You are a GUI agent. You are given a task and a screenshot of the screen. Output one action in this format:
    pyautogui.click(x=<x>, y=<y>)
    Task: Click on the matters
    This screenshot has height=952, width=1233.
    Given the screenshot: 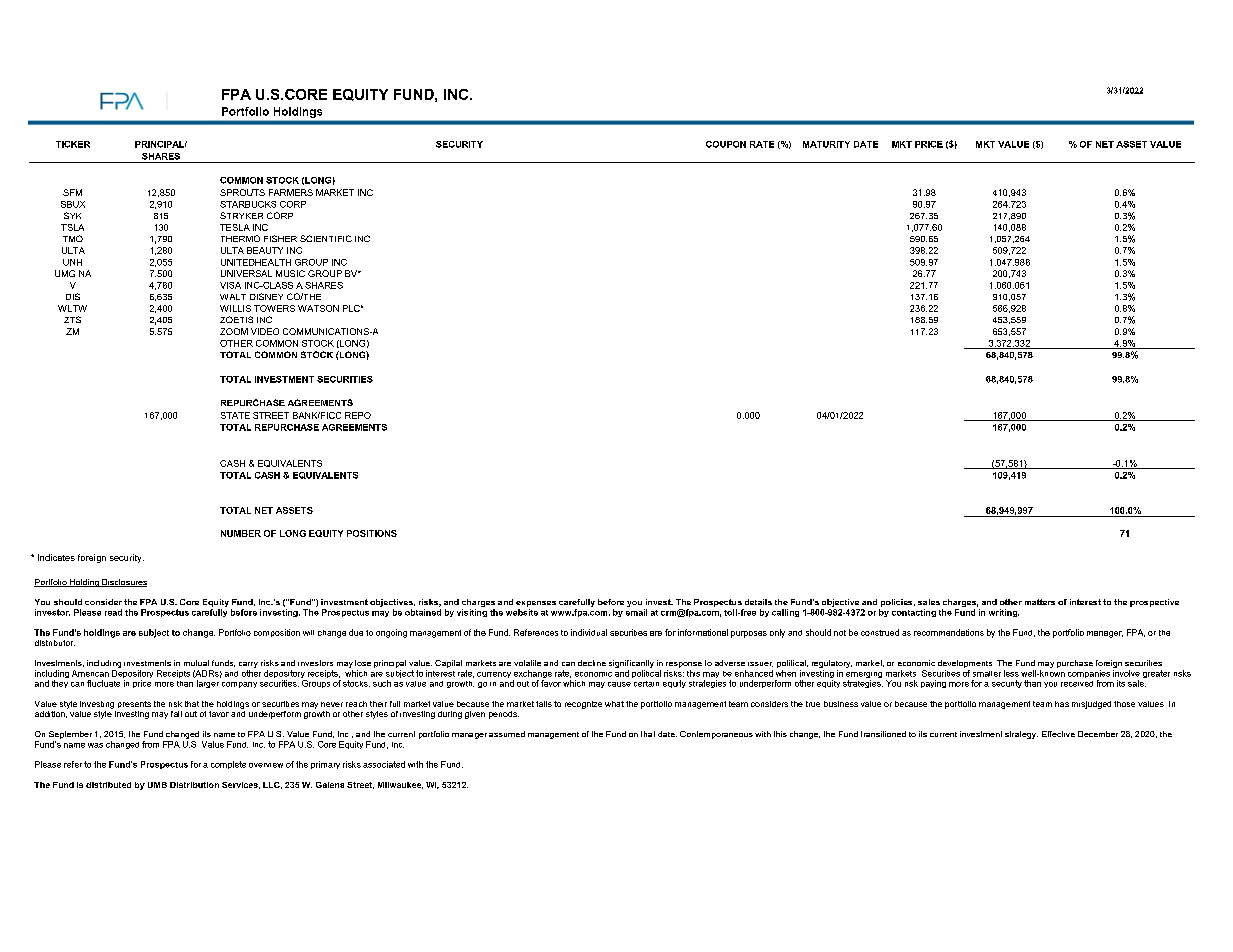 What is the action you would take?
    pyautogui.click(x=1040, y=602)
